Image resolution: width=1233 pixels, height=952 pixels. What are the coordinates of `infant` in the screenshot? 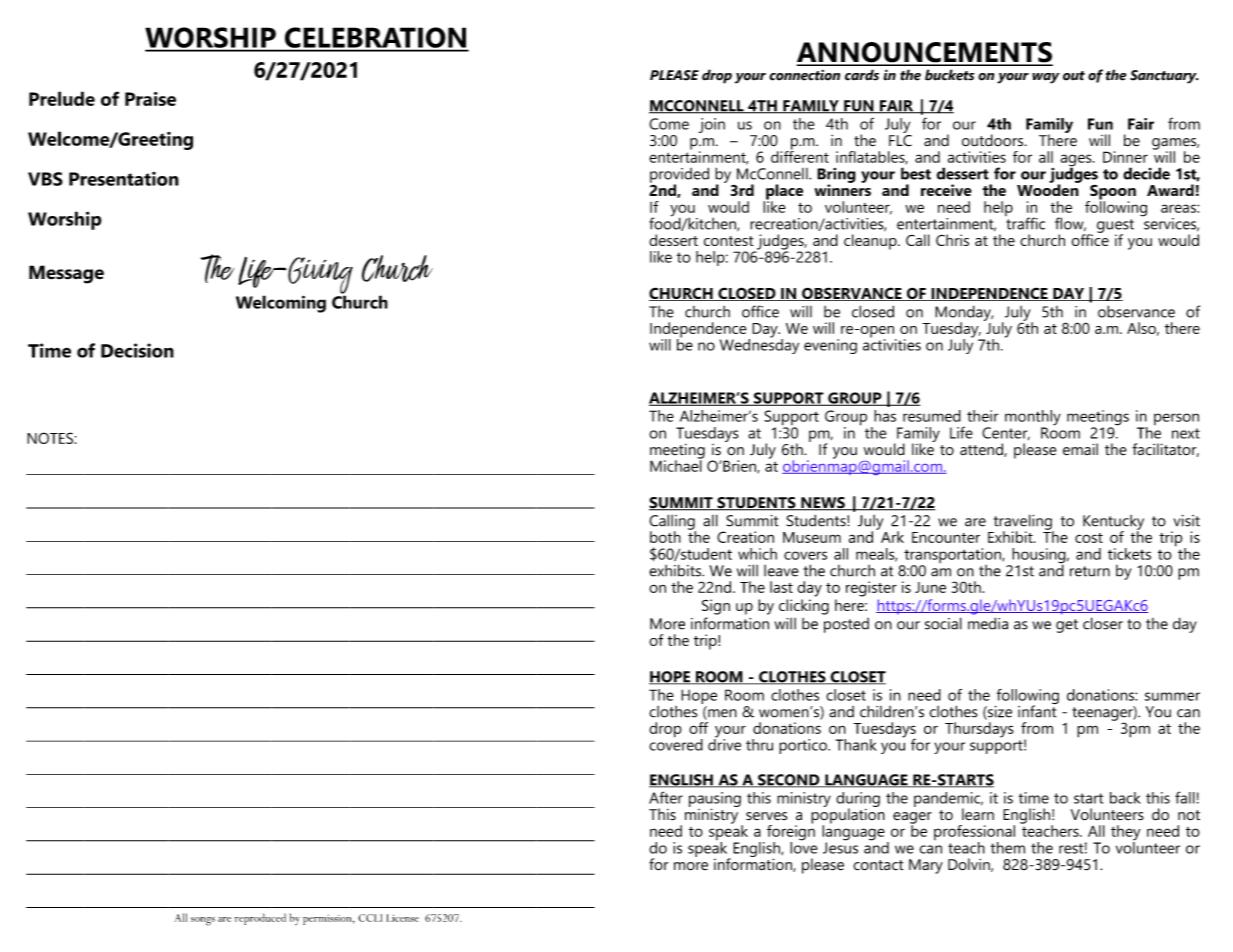 It's located at (1038, 710).
